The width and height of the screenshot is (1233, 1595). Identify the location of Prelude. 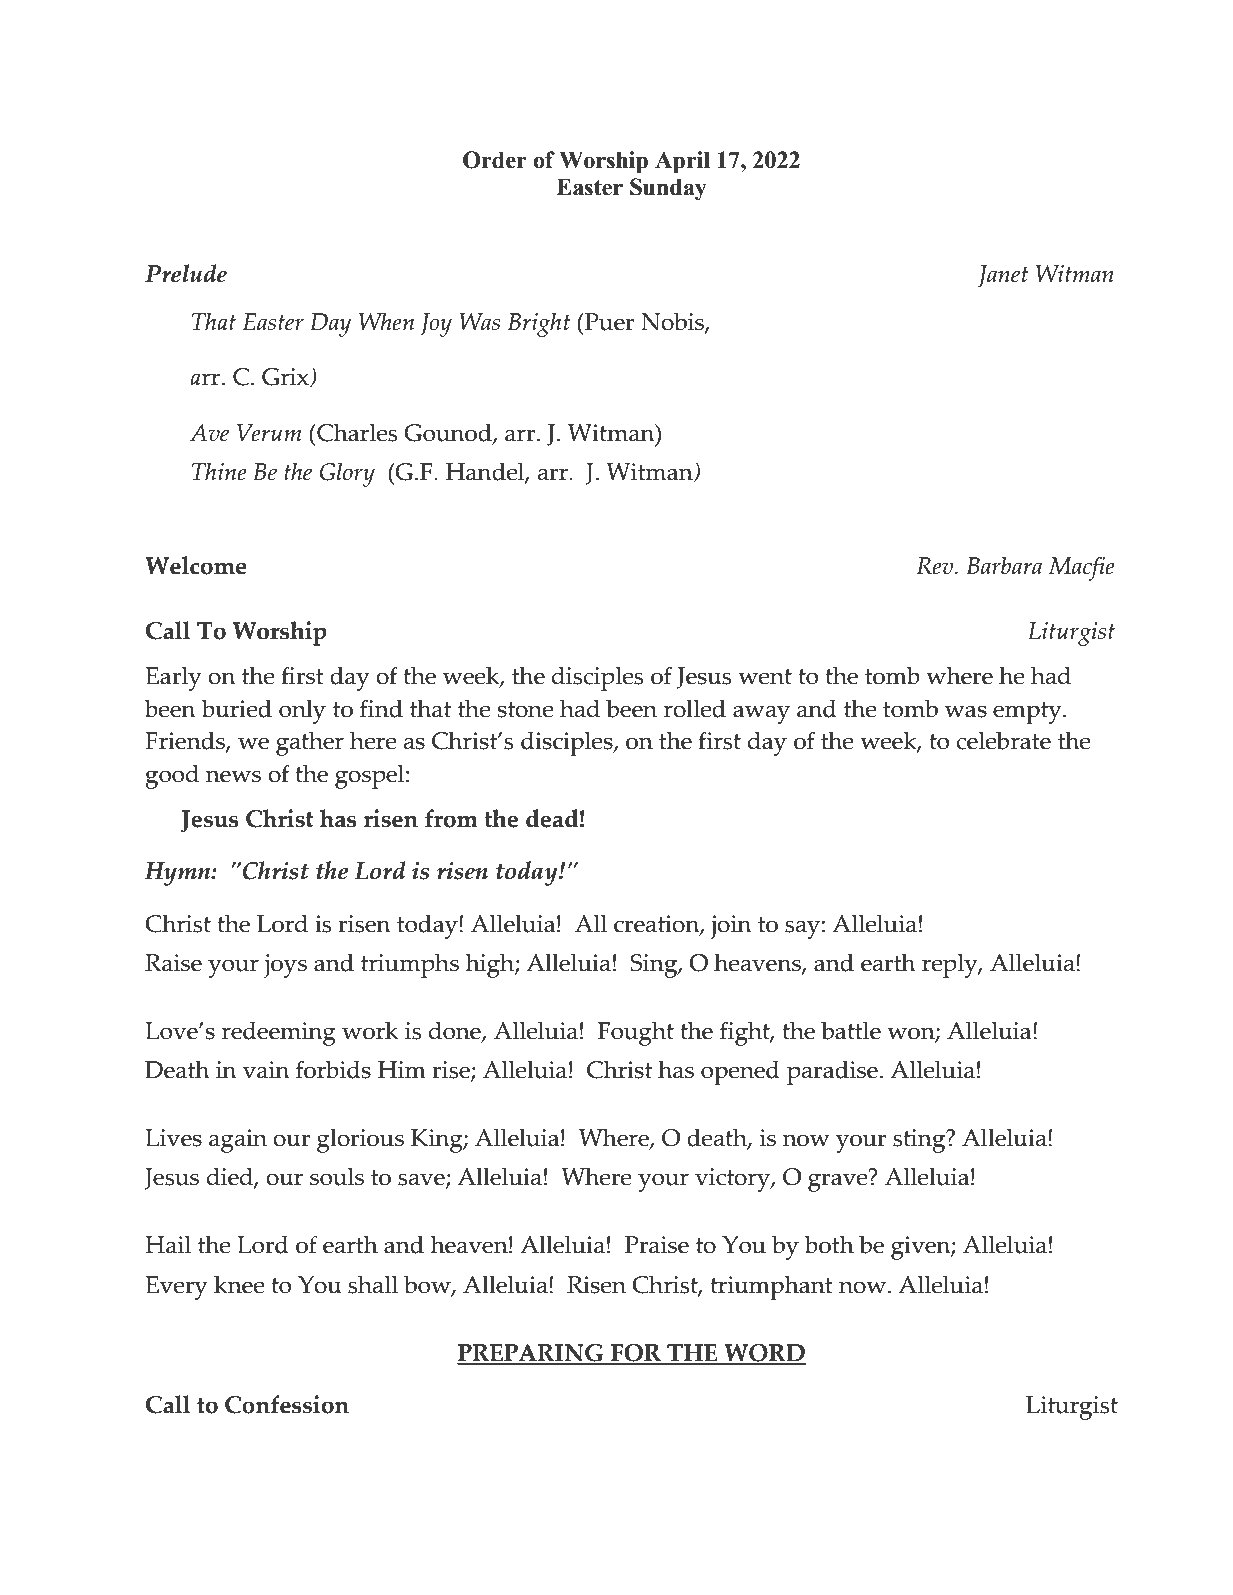
(186, 273).
